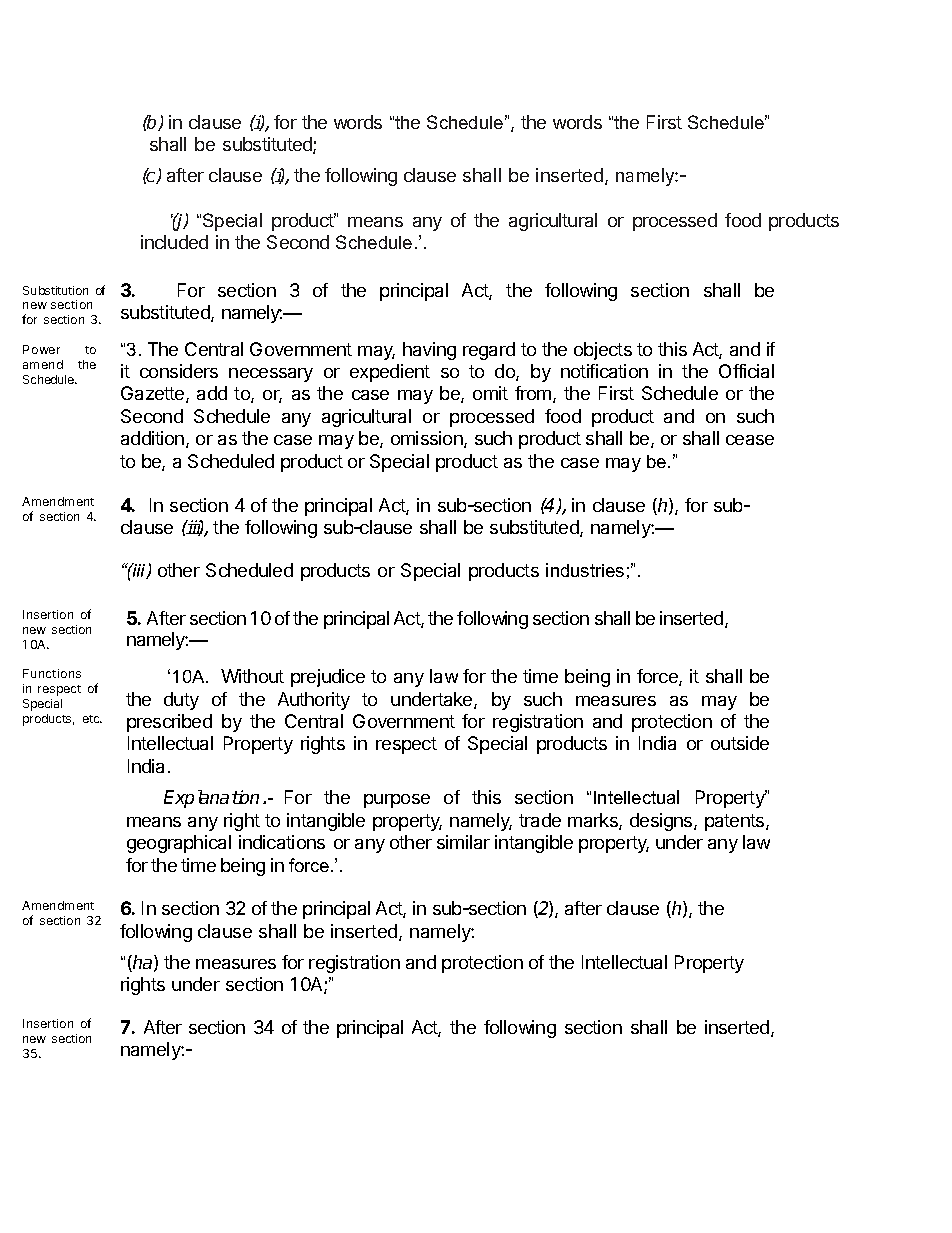 This screenshot has height=1233, width=952. Describe the element at coordinates (174, 242) in the screenshot. I see `included` at that location.
